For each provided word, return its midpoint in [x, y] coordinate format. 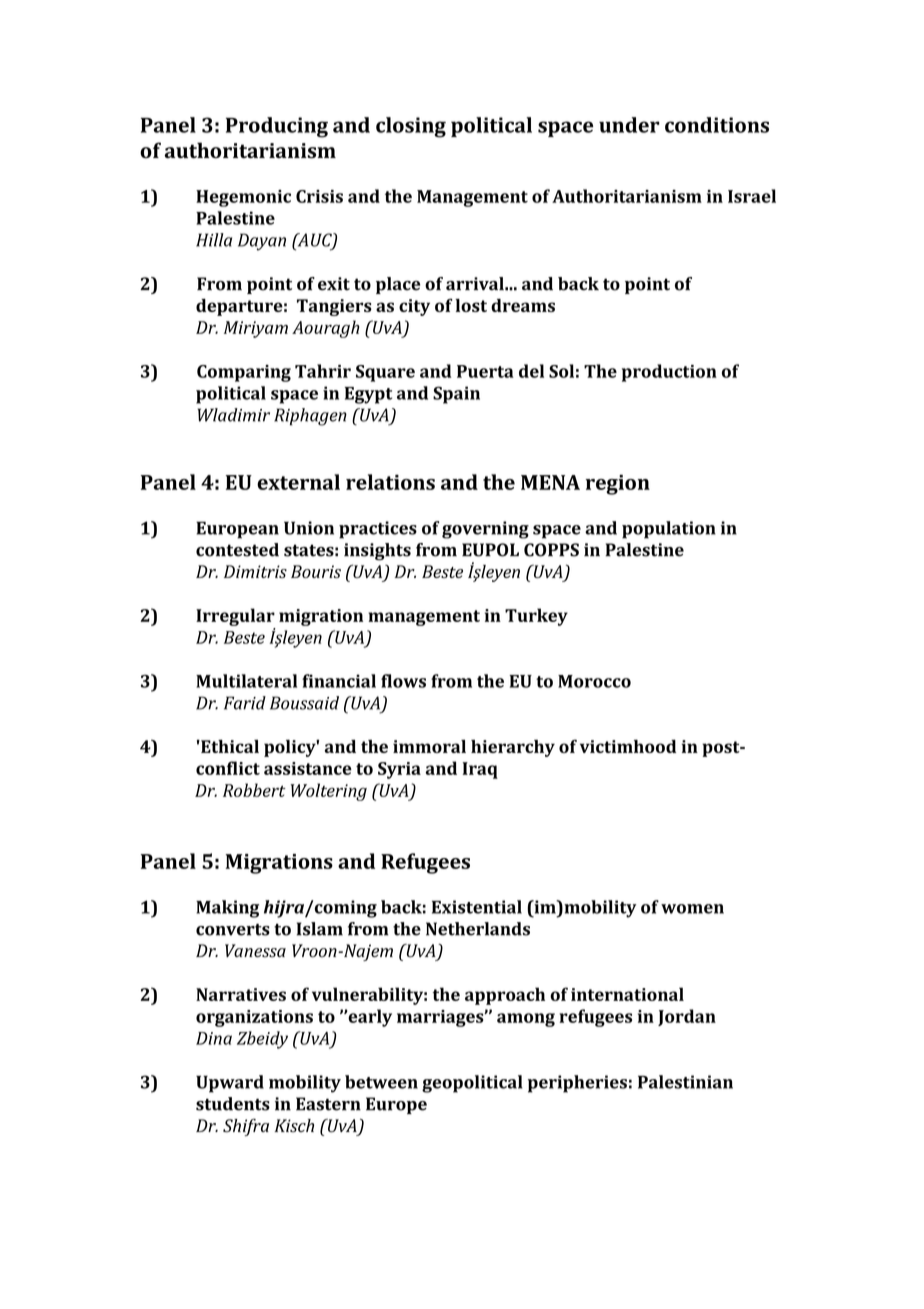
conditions [717, 125]
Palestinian [685, 1082]
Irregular [235, 617]
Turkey [536, 617]
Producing [277, 127]
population [669, 530]
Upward [230, 1084]
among [526, 1020]
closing [411, 127]
